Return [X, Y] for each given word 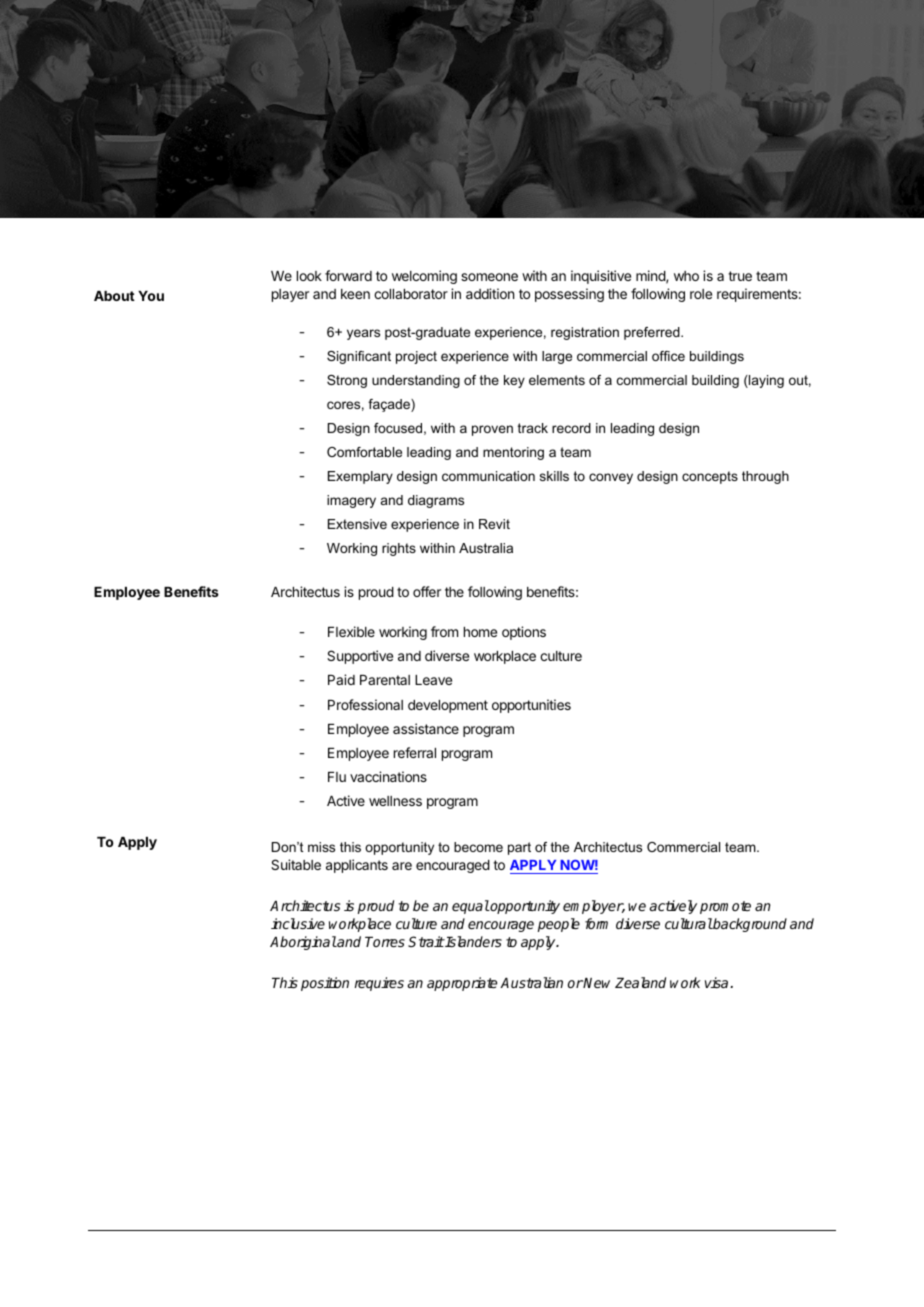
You [151, 296]
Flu [337, 777]
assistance [426, 728]
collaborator [411, 294]
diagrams [436, 501]
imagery [351, 501]
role [701, 294]
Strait [426, 941]
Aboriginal [303, 943]
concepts [710, 477]
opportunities [531, 706]
